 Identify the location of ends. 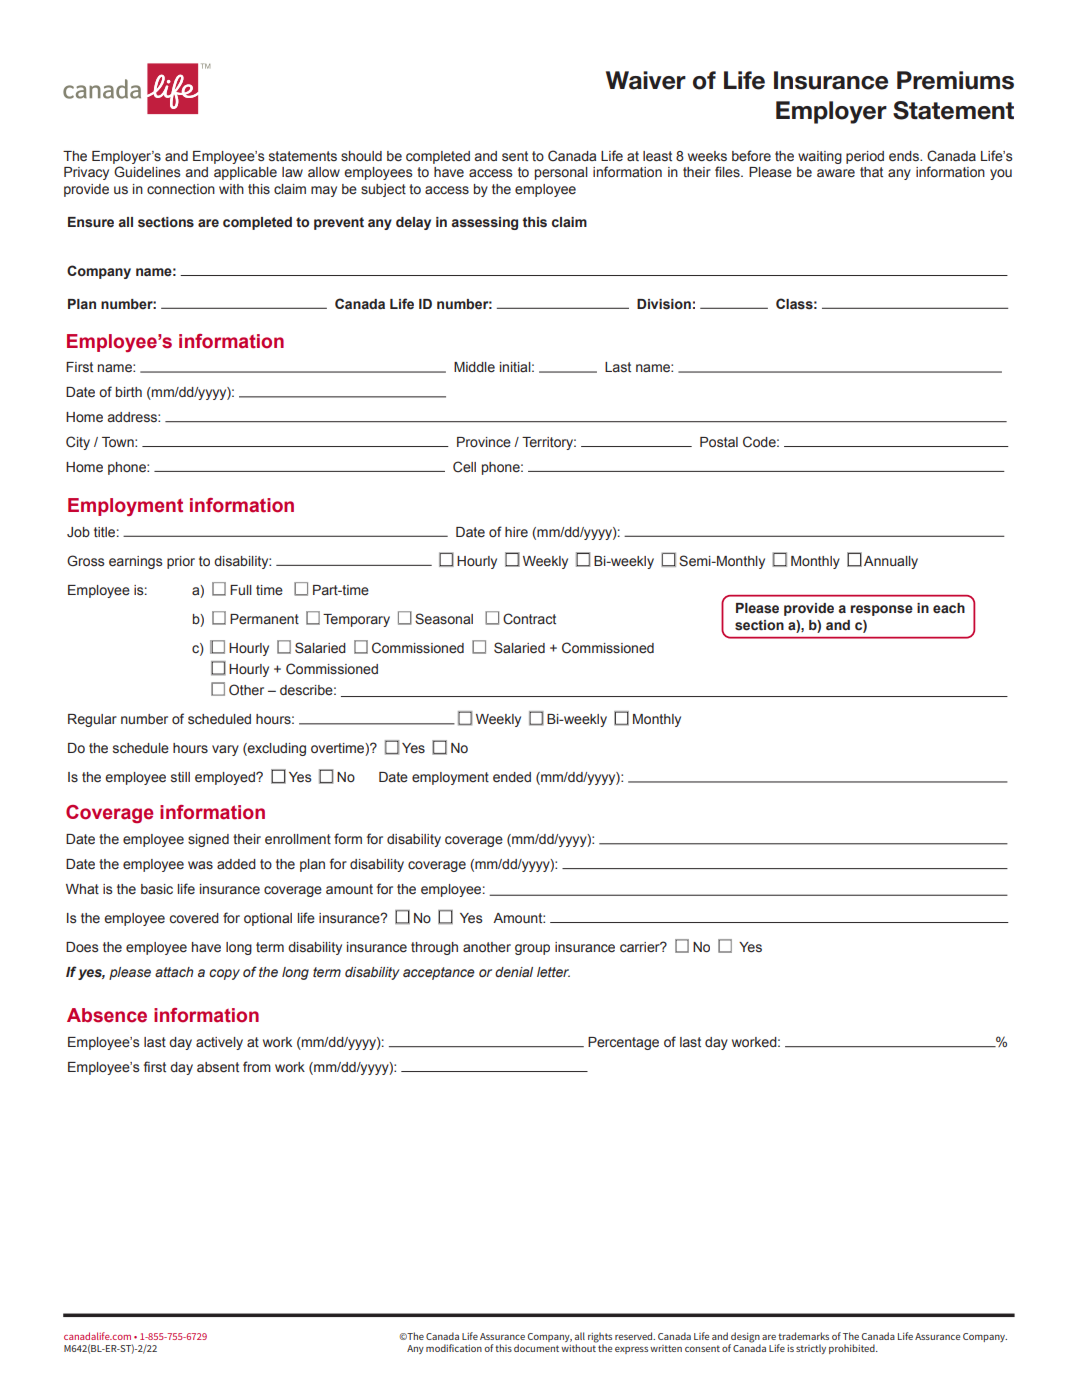
(905, 156).
